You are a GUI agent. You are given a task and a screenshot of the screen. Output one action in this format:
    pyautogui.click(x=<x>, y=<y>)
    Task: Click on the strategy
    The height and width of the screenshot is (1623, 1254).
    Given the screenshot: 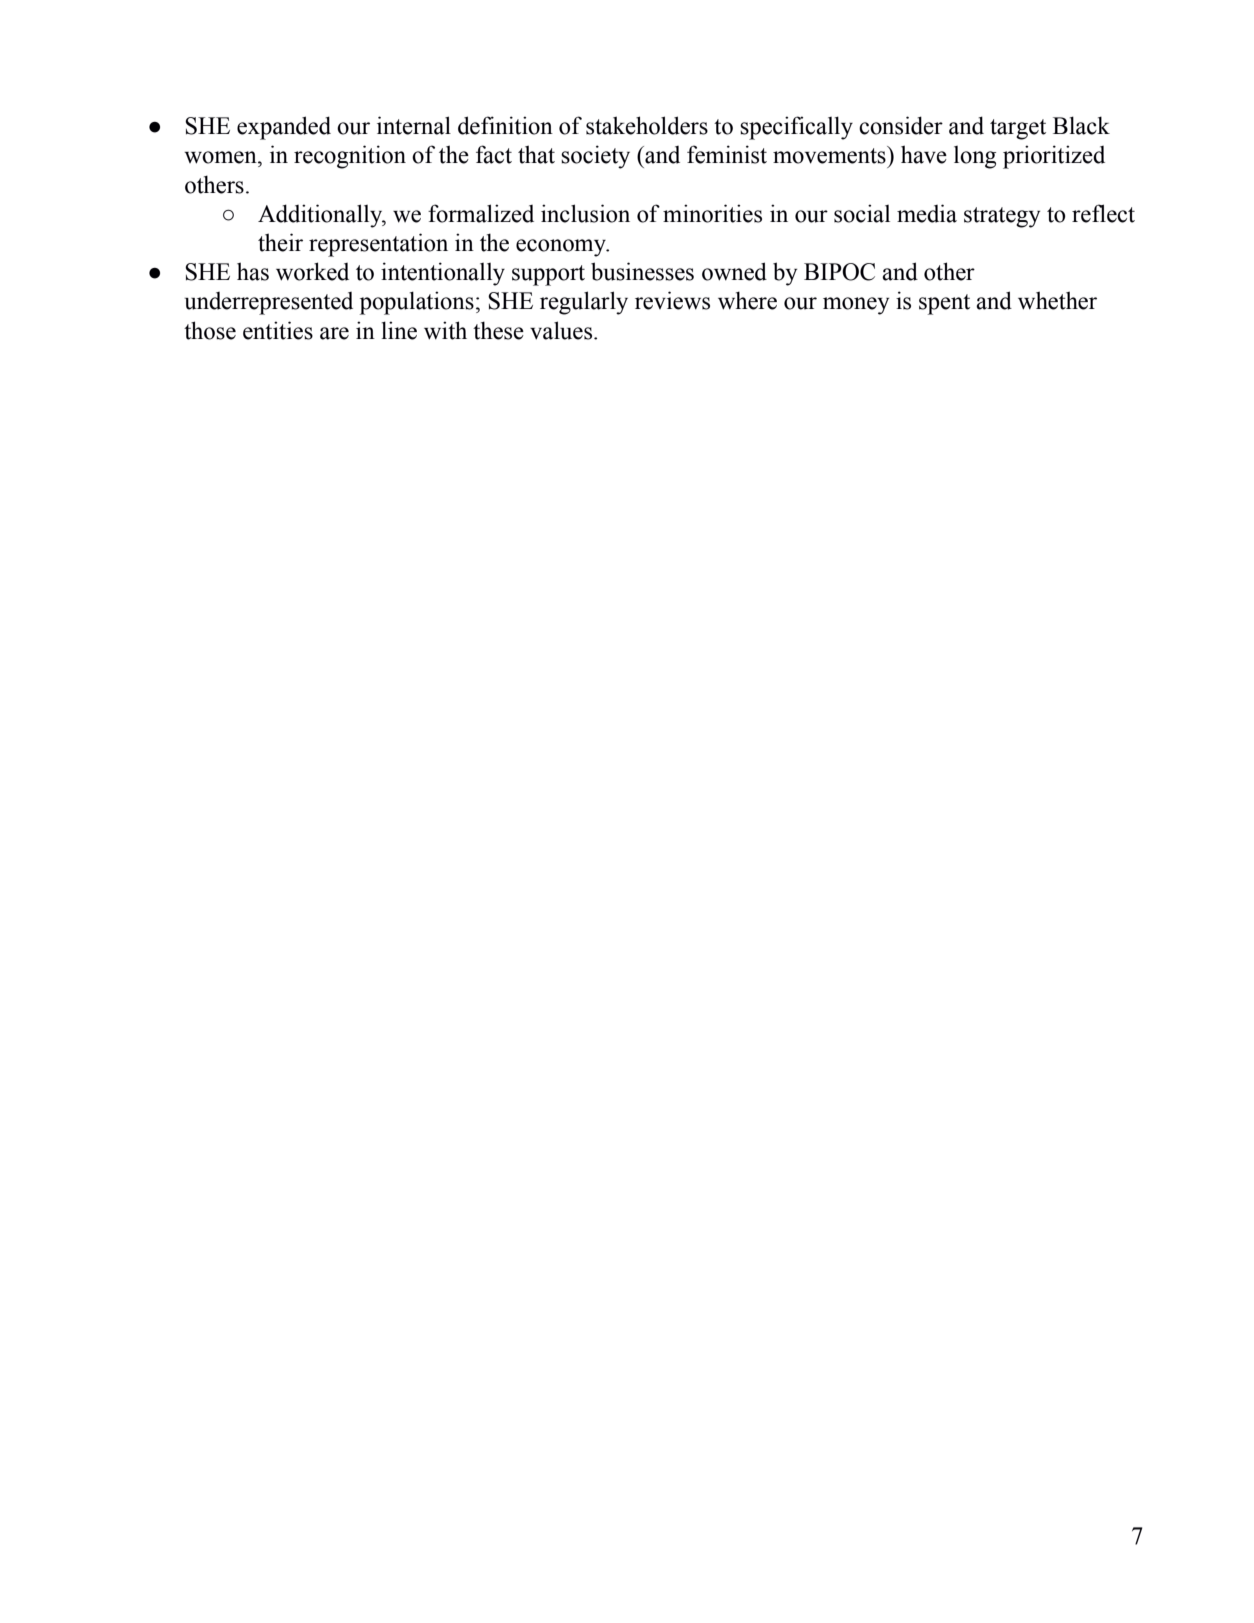 What is the action you would take?
    pyautogui.click(x=1002, y=217)
